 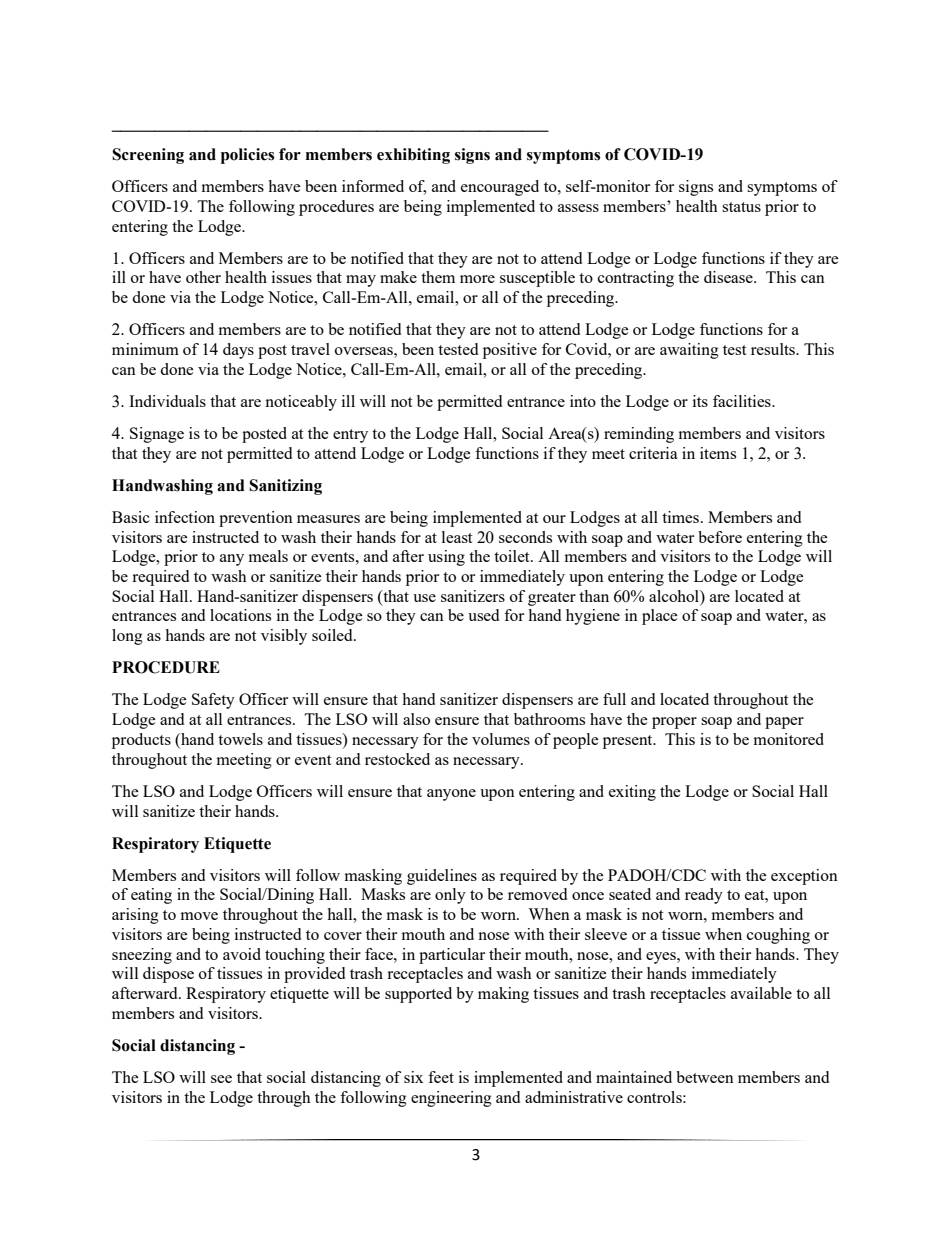 I want to click on eating, so click(x=151, y=896).
